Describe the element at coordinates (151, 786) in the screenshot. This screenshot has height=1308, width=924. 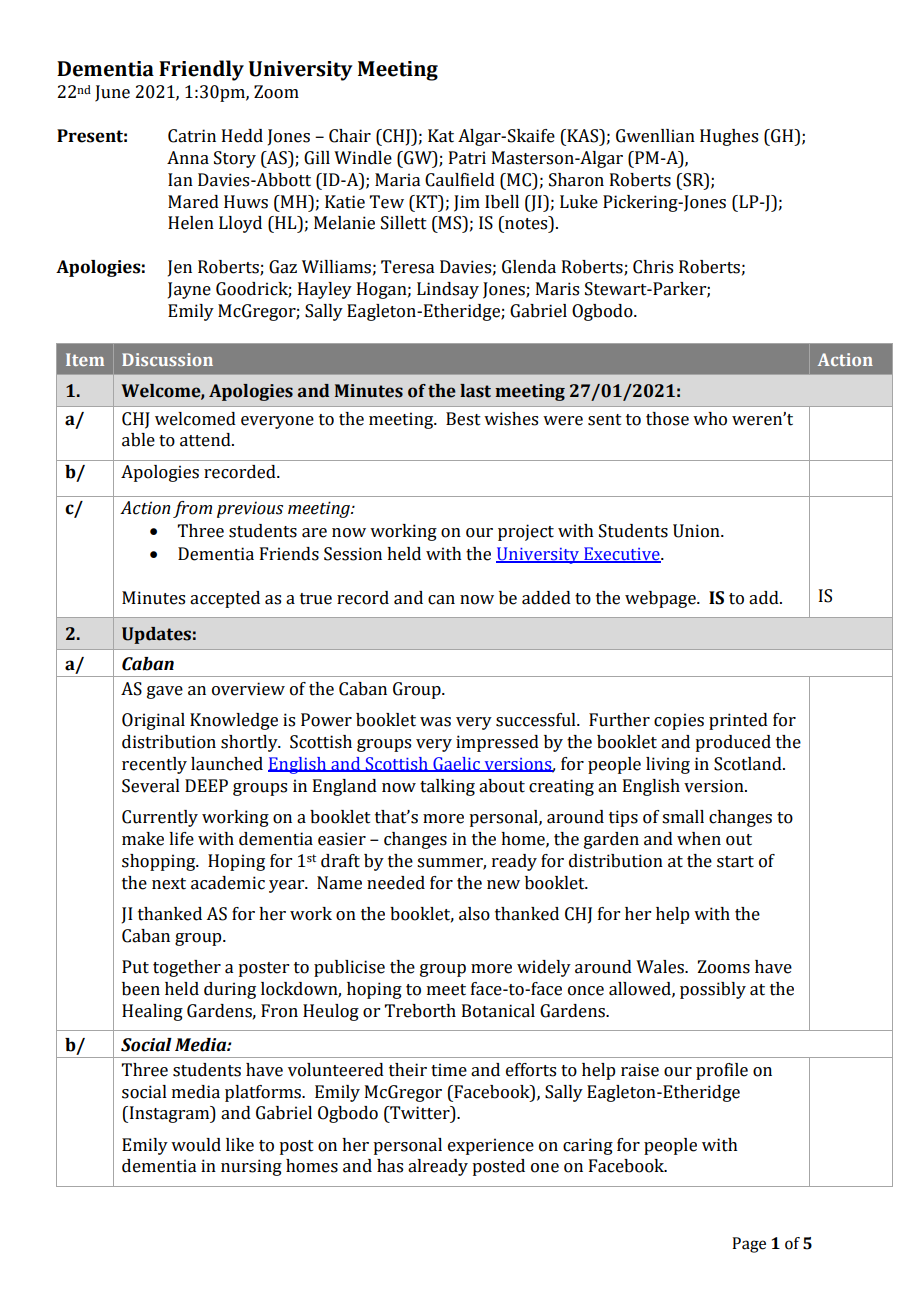
I see `Several` at that location.
